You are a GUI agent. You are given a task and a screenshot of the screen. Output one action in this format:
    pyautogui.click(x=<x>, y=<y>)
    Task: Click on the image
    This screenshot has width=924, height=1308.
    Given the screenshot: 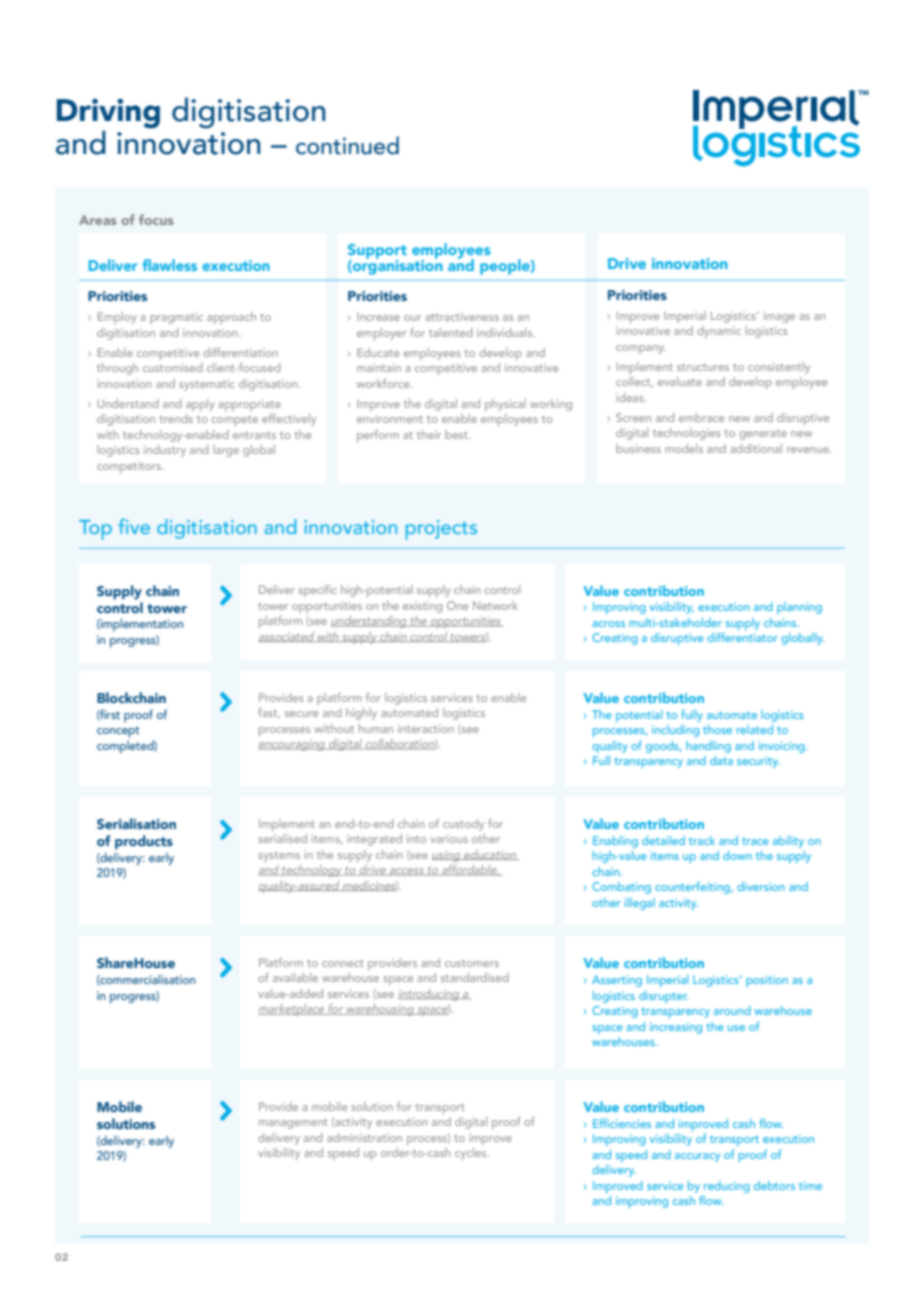 What is the action you would take?
    pyautogui.click(x=779, y=317)
